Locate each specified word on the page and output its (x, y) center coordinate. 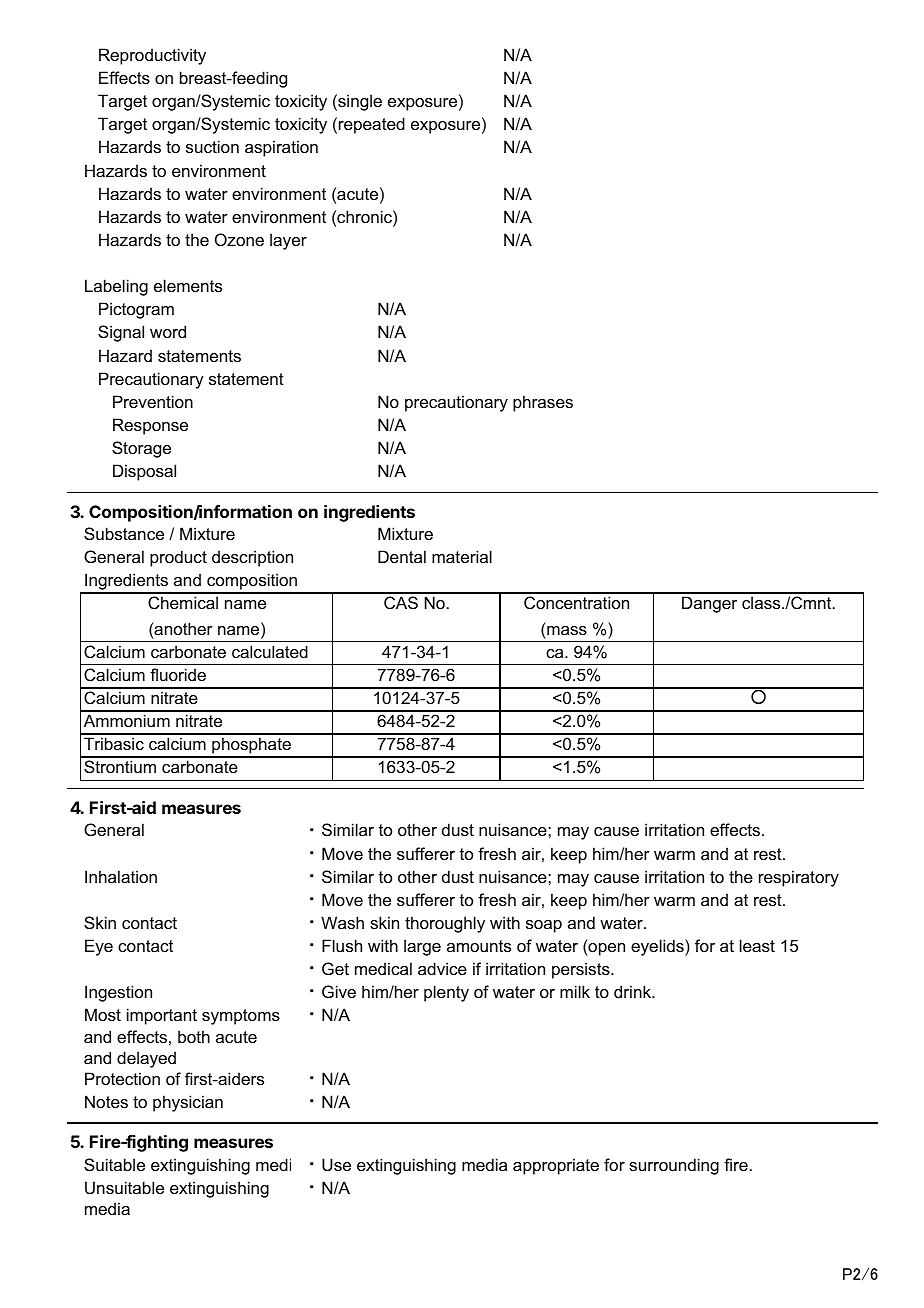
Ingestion (118, 993)
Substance (124, 533)
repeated (372, 125)
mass (567, 630)
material (462, 556)
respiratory (799, 878)
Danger (709, 604)
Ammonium (127, 720)
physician (188, 1103)
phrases (543, 403)
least (757, 945)
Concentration (576, 602)
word (168, 331)
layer (288, 241)
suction (212, 146)
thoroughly (445, 924)
